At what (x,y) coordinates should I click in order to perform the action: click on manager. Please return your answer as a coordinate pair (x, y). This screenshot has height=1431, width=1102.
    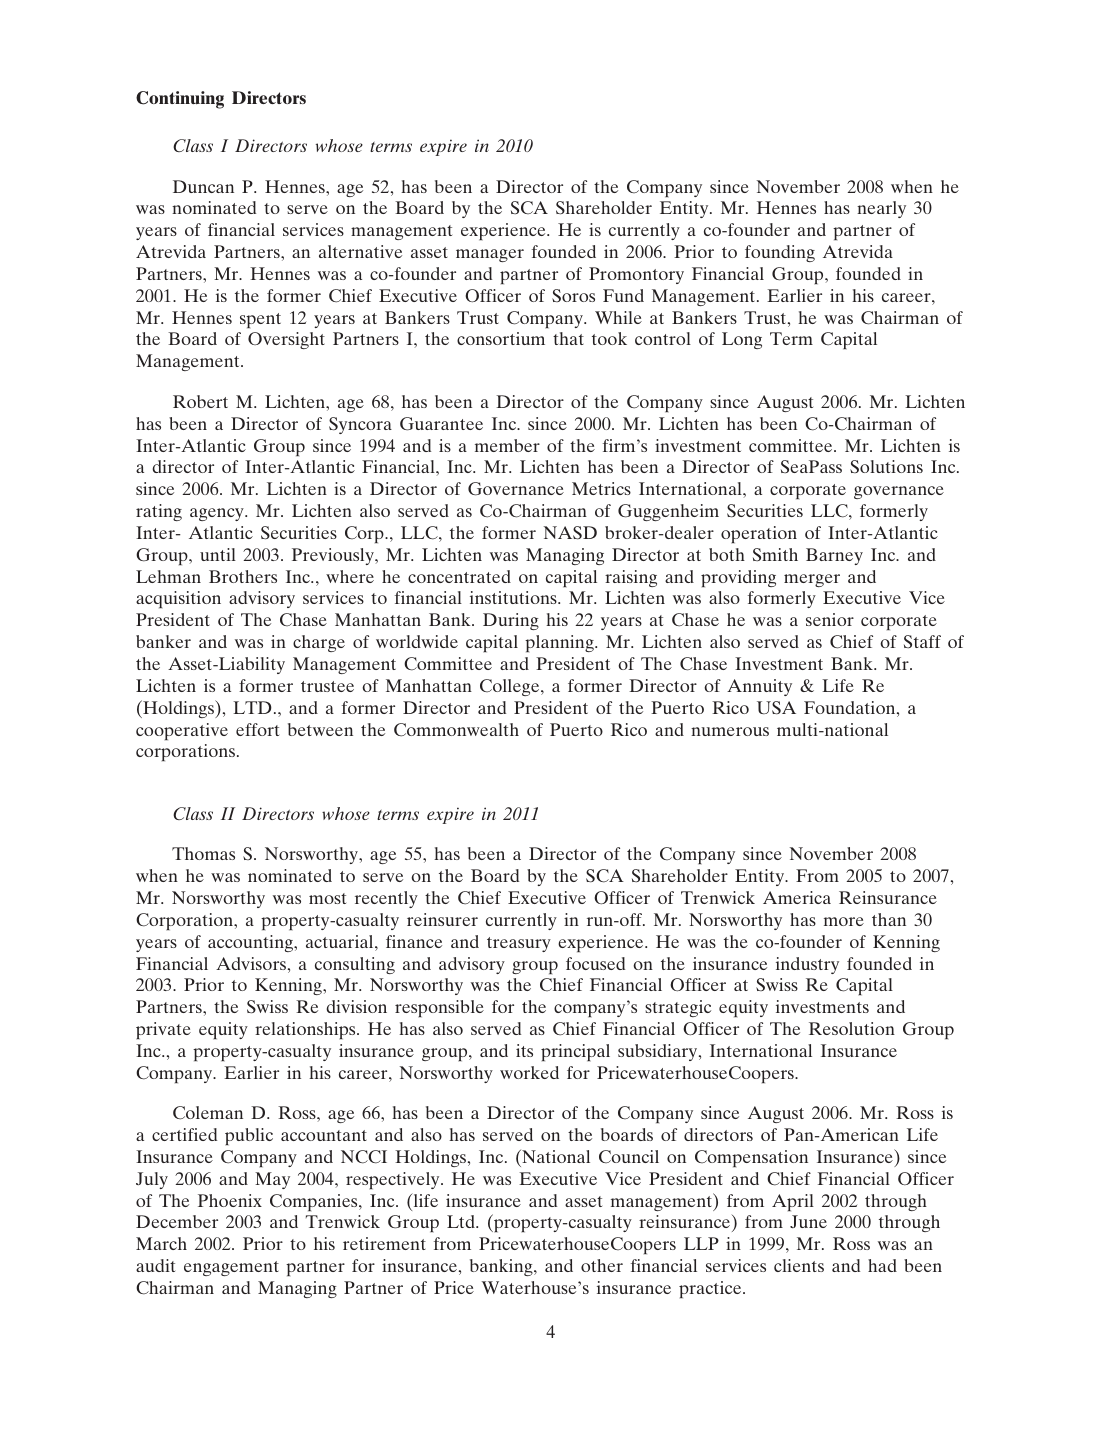
    Looking at the image, I should click on (490, 255).
